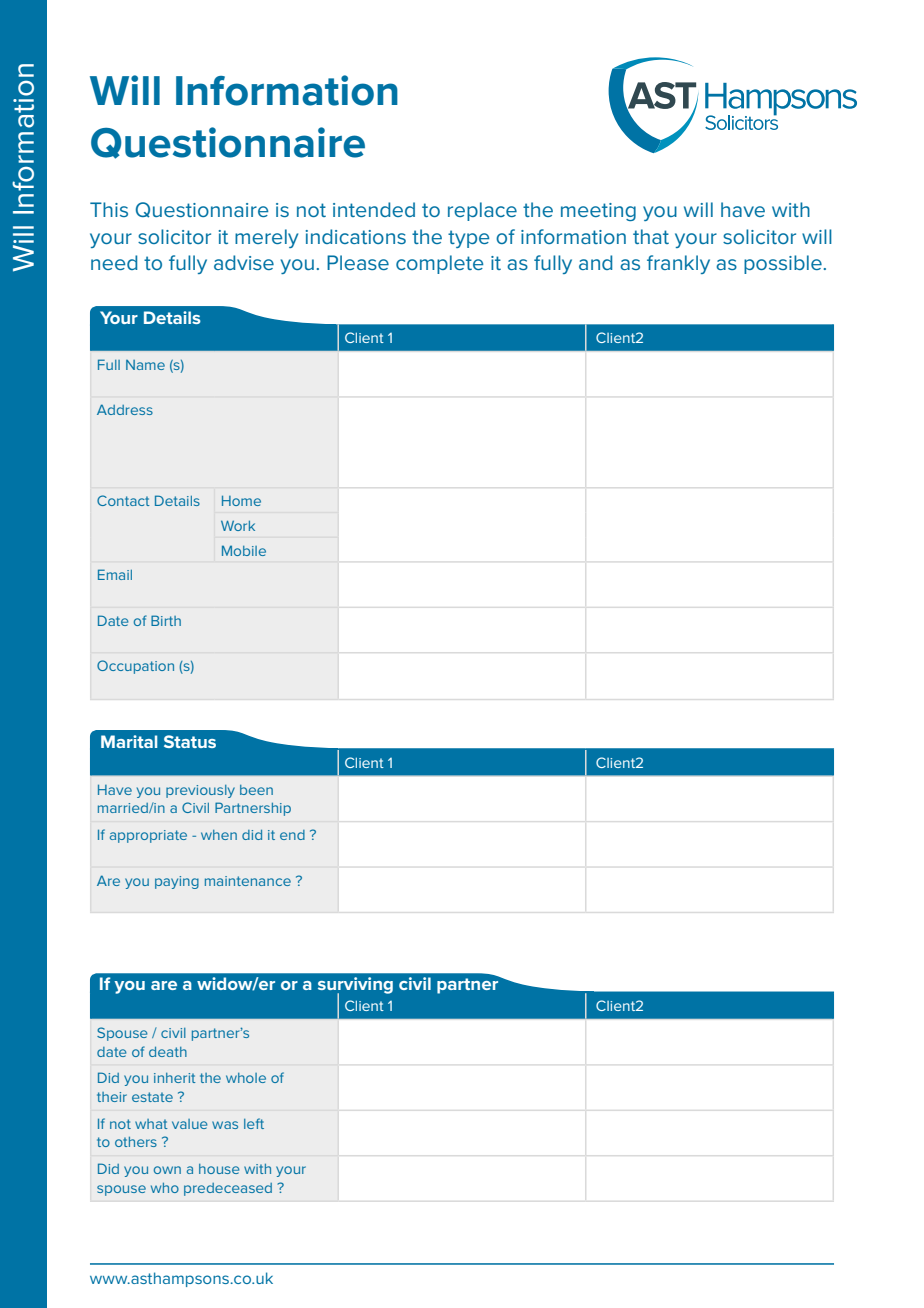  What do you see at coordinates (355, 986) in the page?
I see `surviving` at bounding box center [355, 986].
